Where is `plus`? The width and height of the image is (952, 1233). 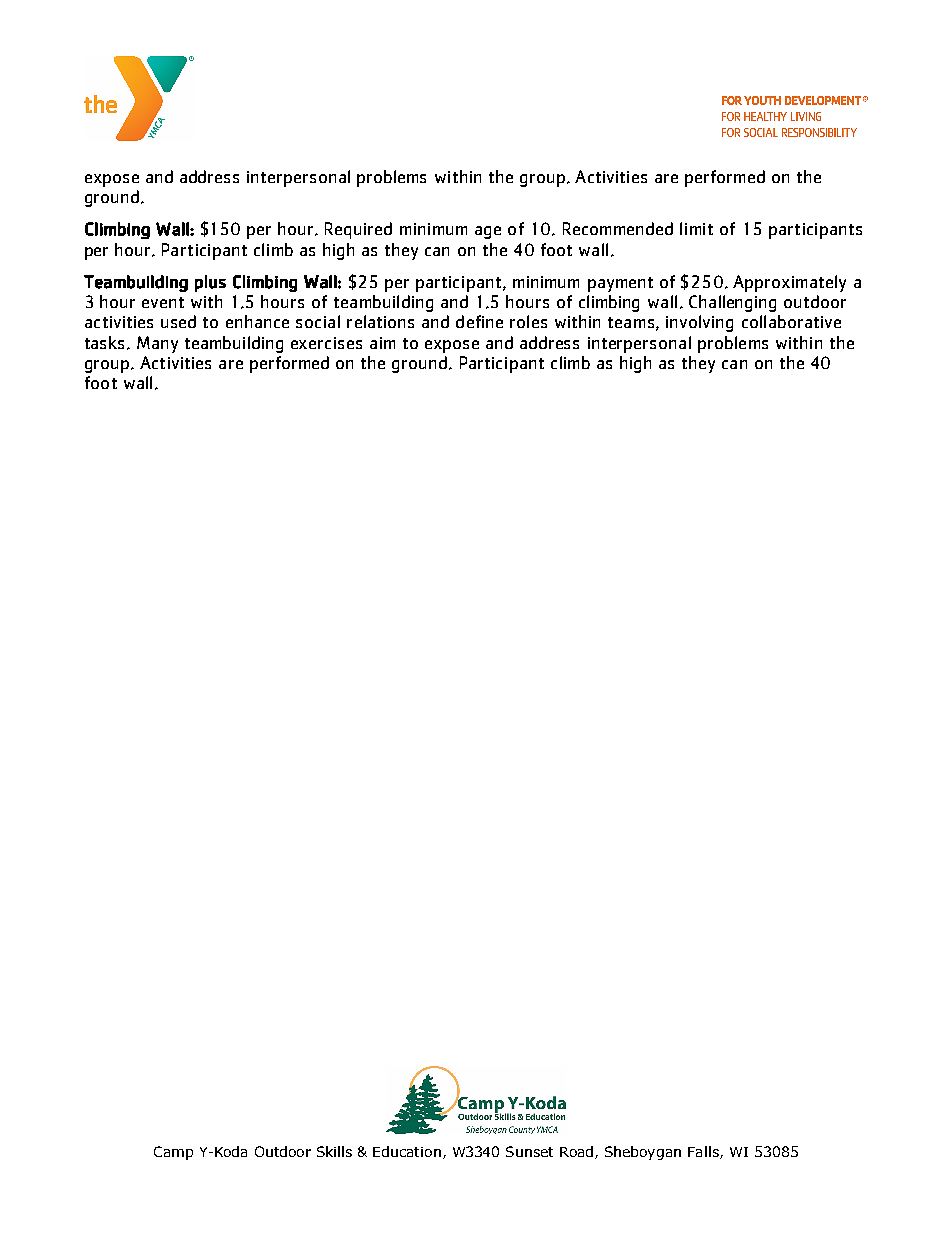 plus is located at coordinates (210, 283).
